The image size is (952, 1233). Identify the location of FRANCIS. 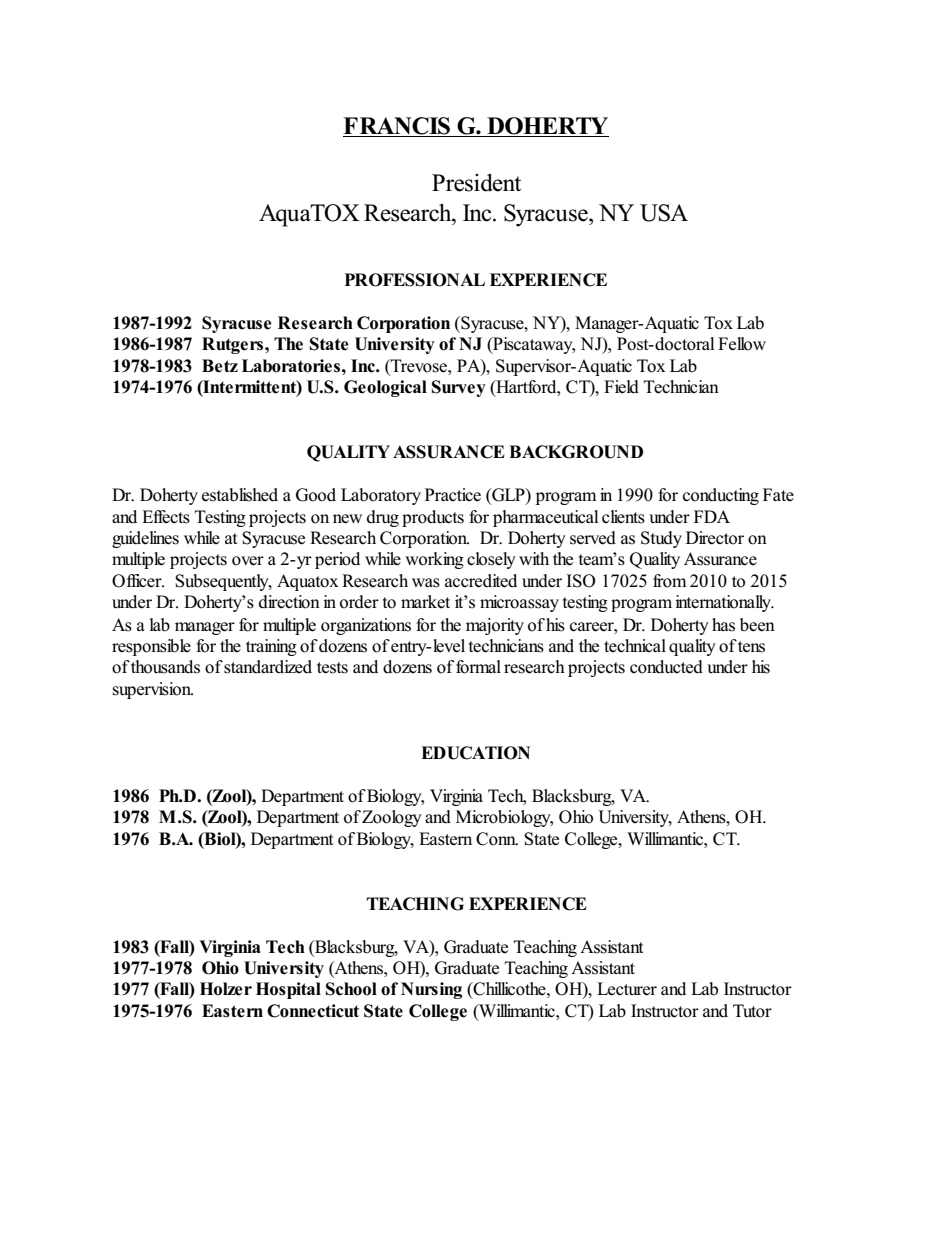
(397, 127).
